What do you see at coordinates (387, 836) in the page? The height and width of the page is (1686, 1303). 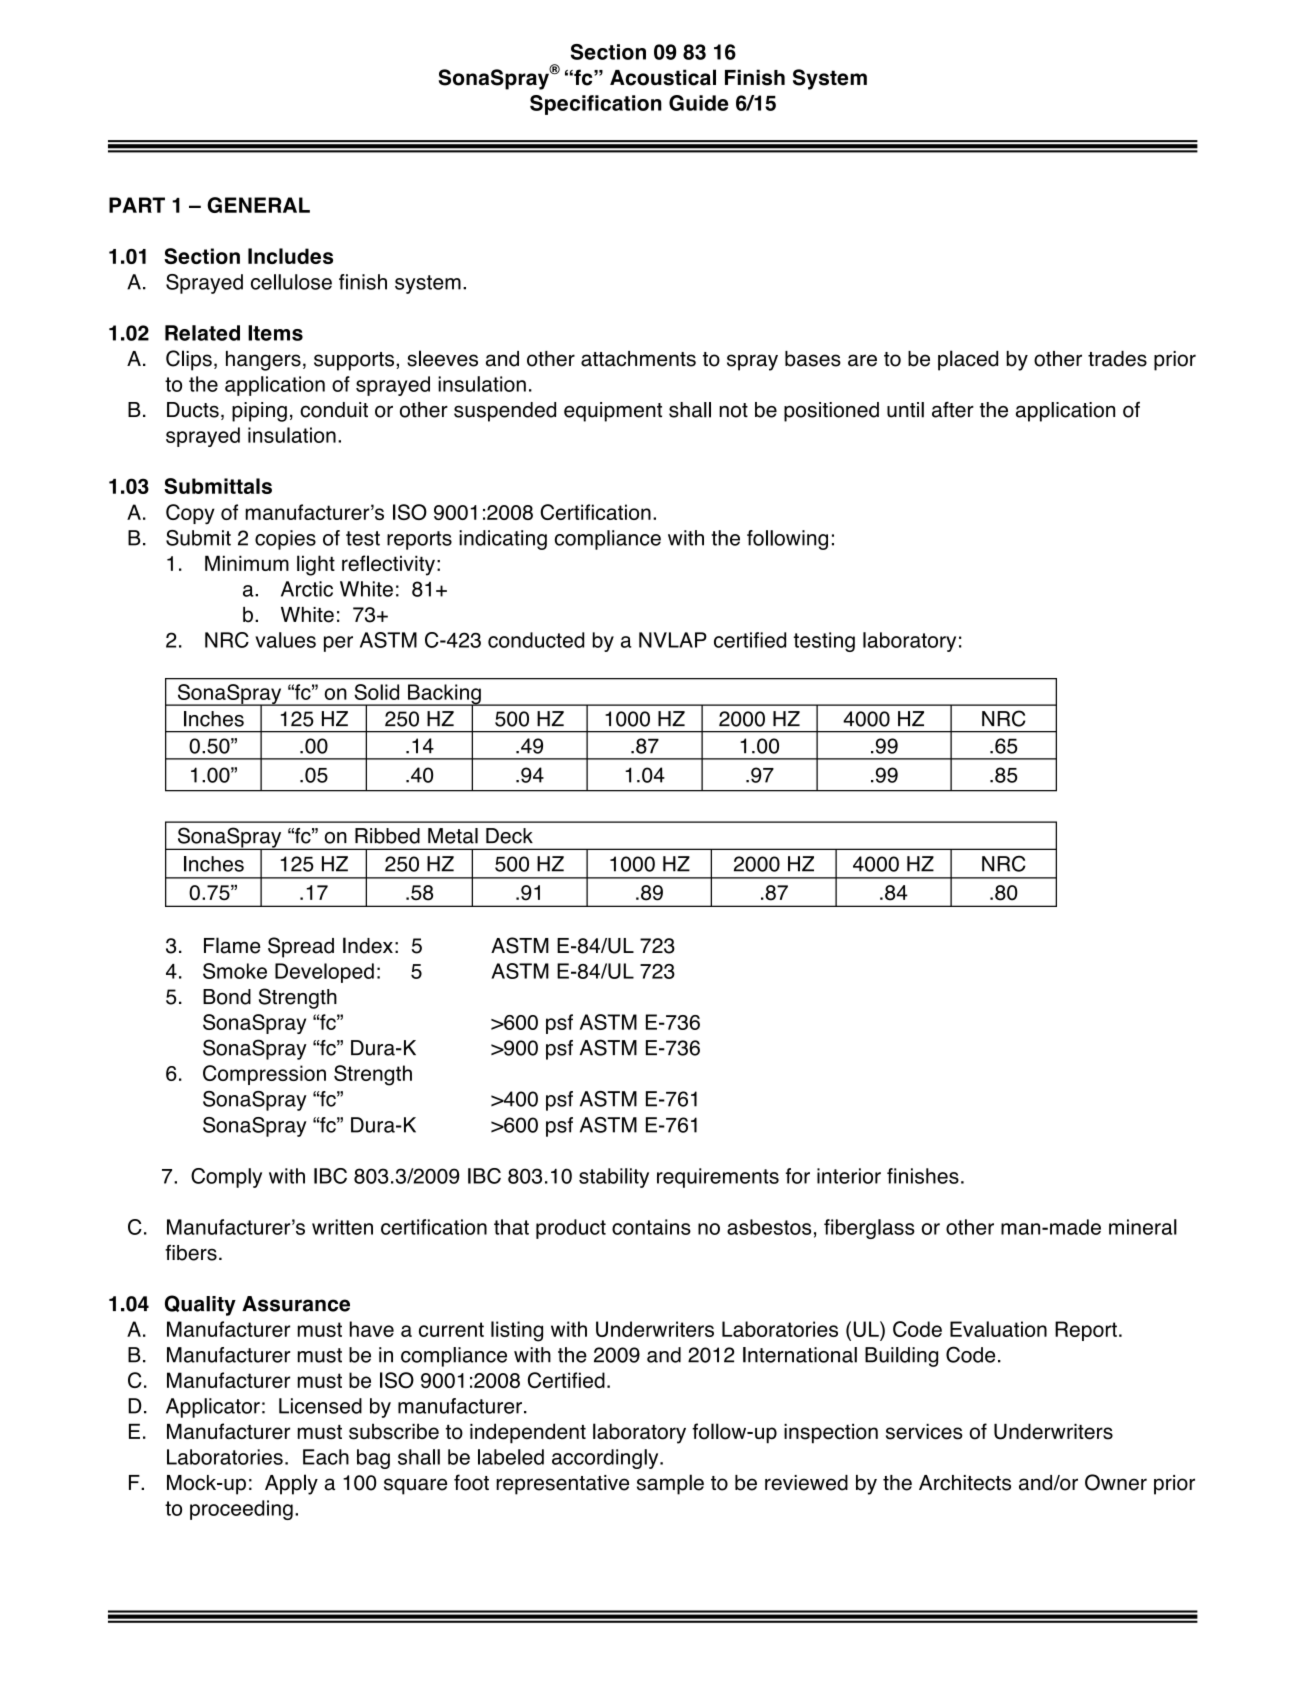 I see `Ribbed` at bounding box center [387, 836].
